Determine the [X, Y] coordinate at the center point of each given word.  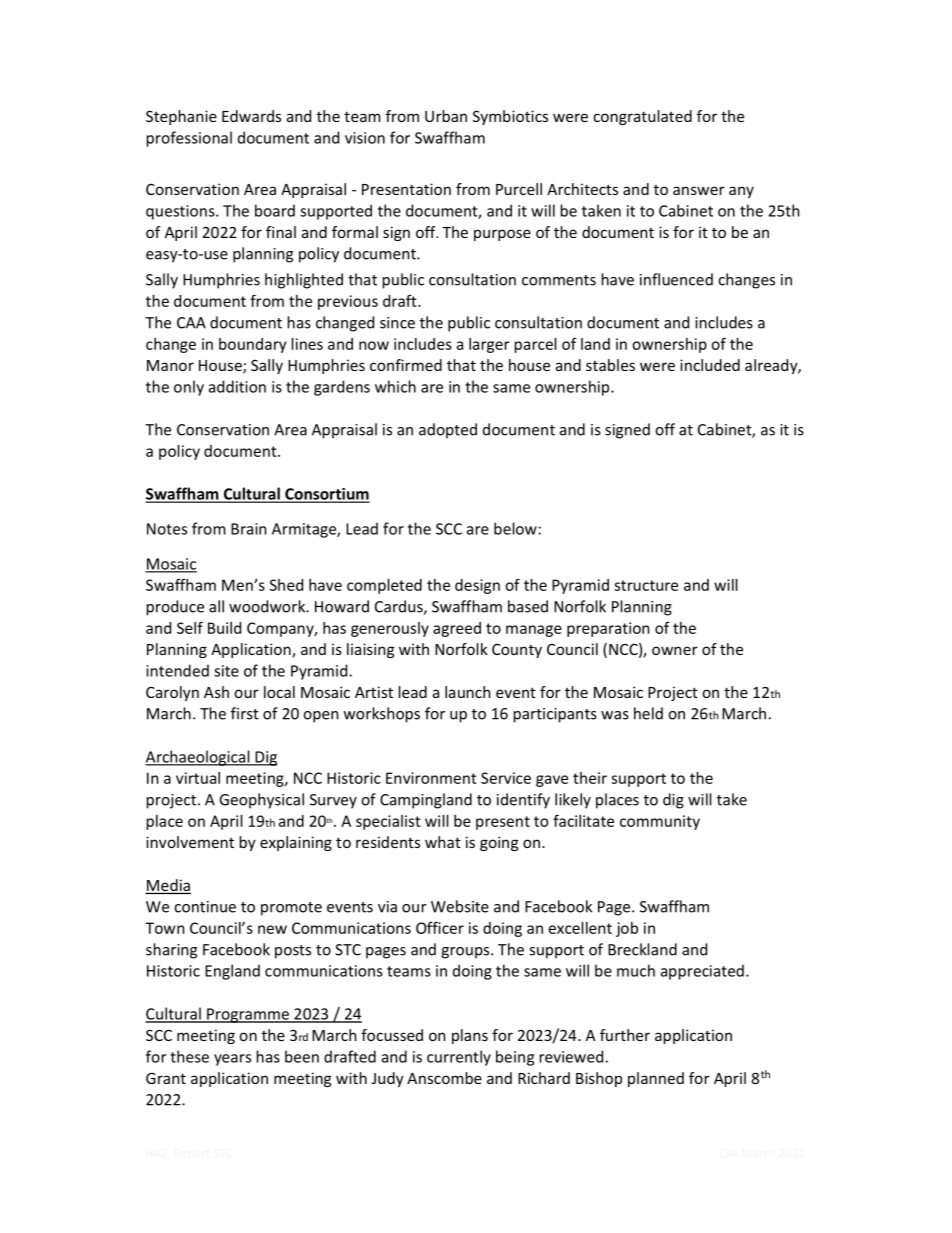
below [515, 528]
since [397, 323]
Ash [216, 692]
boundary [252, 345]
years [232, 1060]
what [443, 842]
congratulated [642, 117]
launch [467, 692]
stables [610, 365]
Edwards [251, 116]
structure [646, 585]
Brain [248, 529]
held [648, 713]
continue [205, 907]
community [660, 822]
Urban [446, 116]
